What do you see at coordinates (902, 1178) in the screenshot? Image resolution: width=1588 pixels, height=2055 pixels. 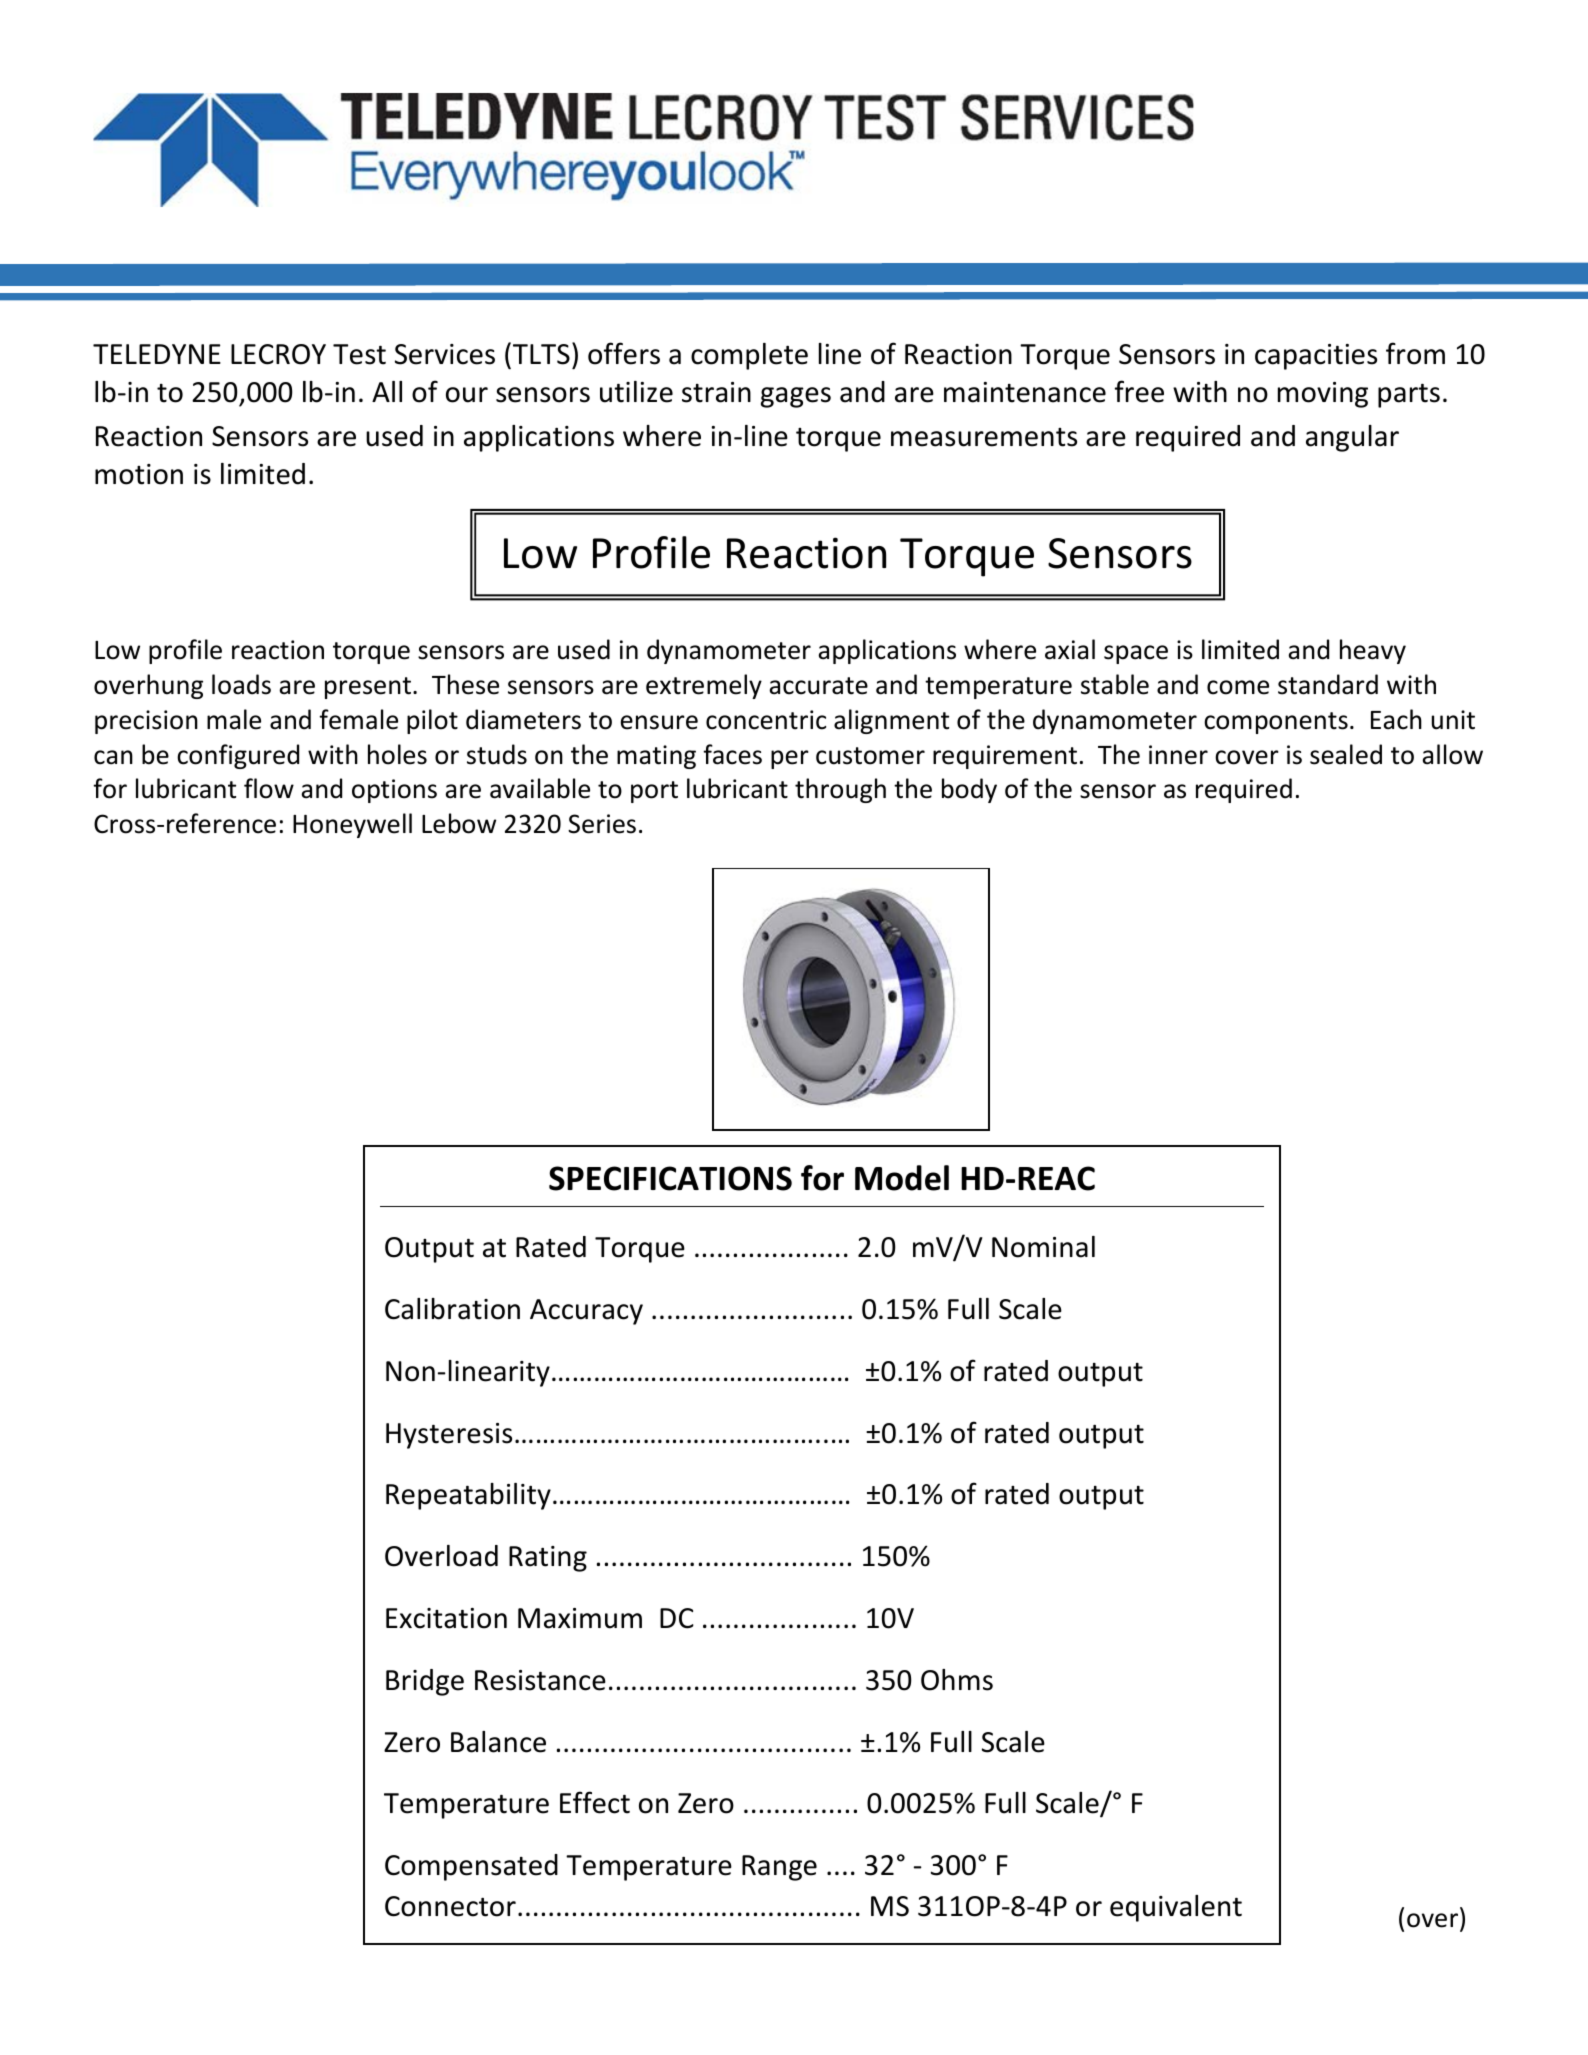 I see `Model` at bounding box center [902, 1178].
